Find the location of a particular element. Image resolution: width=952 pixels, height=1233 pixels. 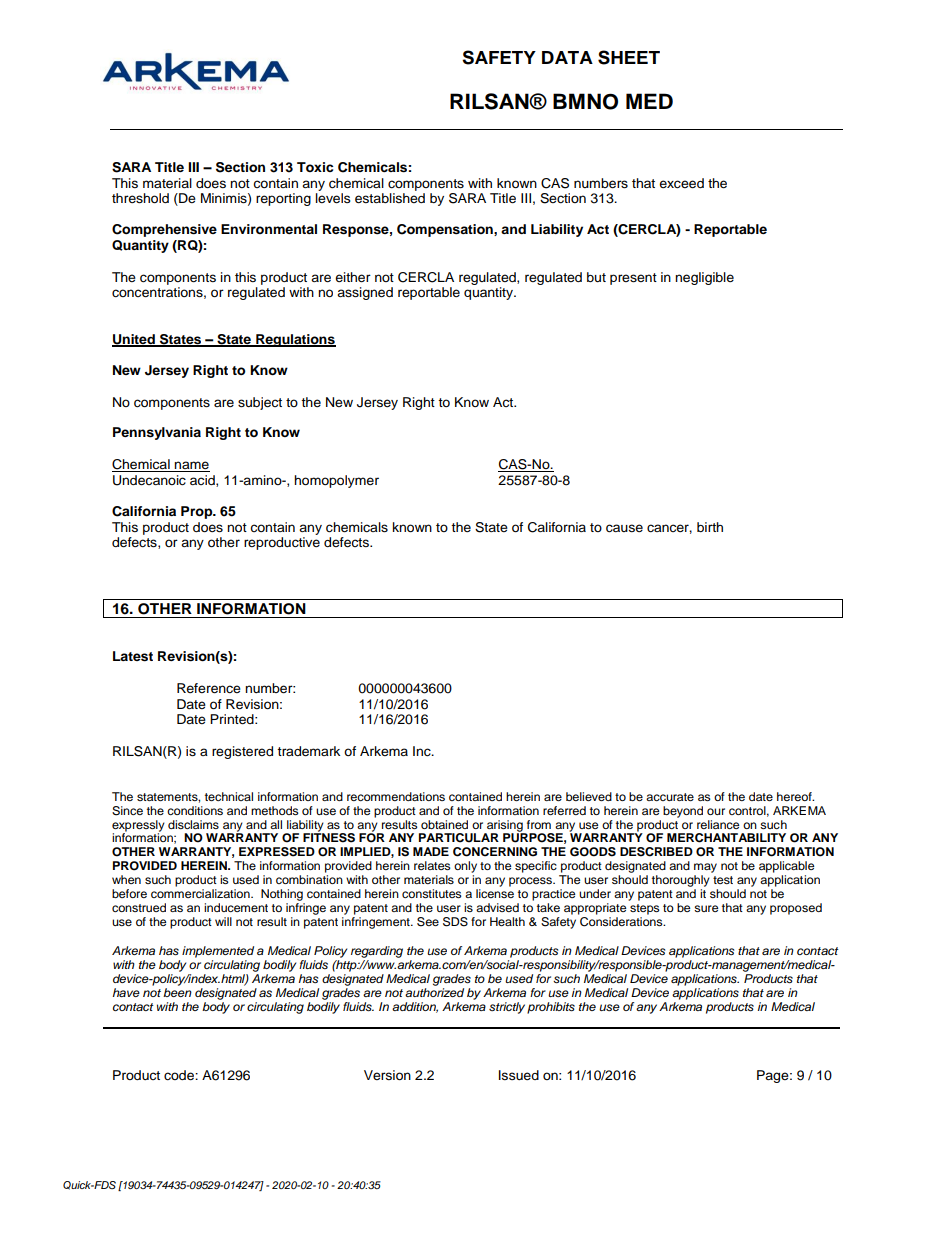

birth is located at coordinates (710, 527).
